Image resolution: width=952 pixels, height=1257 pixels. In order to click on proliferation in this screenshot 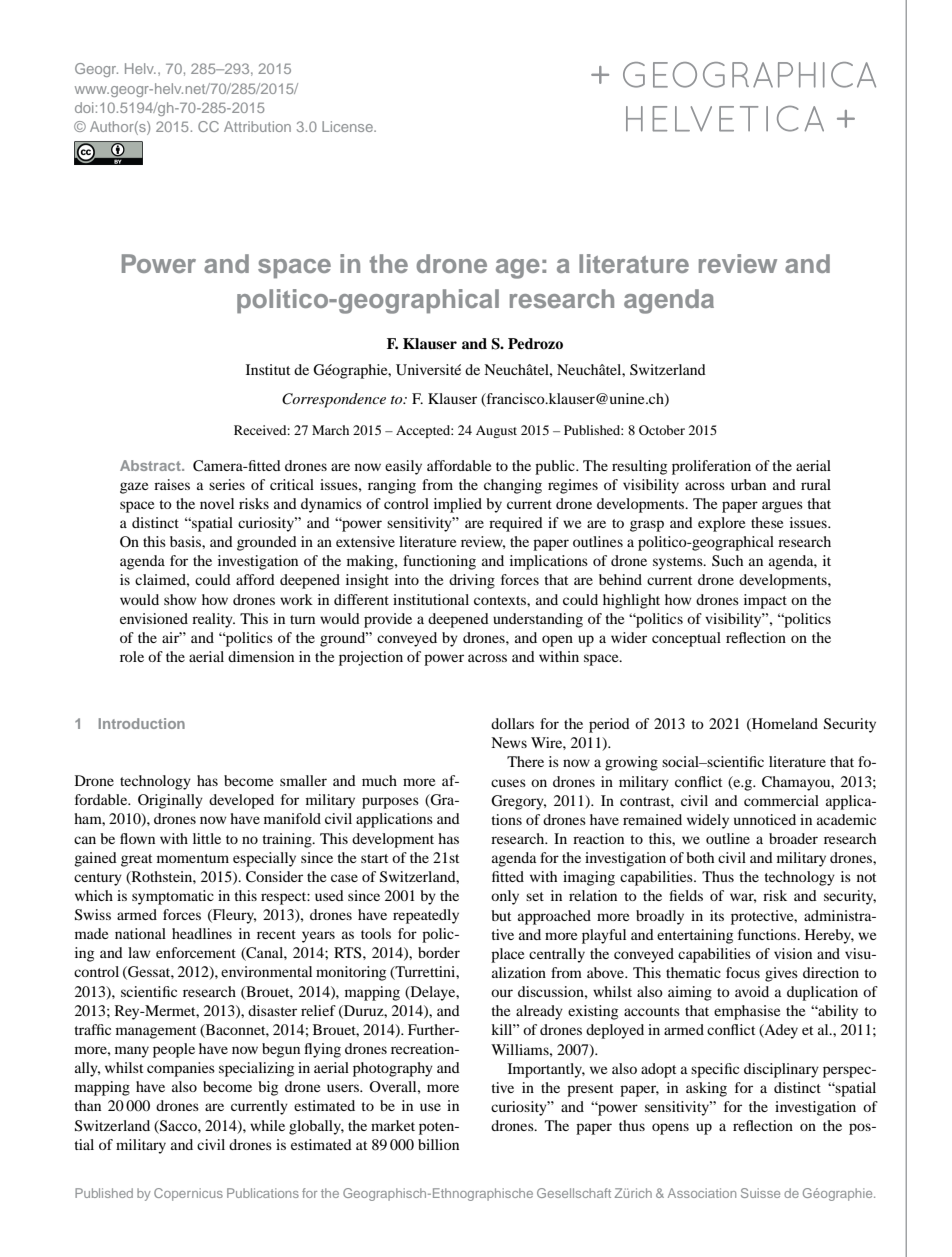, I will do `click(711, 467)`.
